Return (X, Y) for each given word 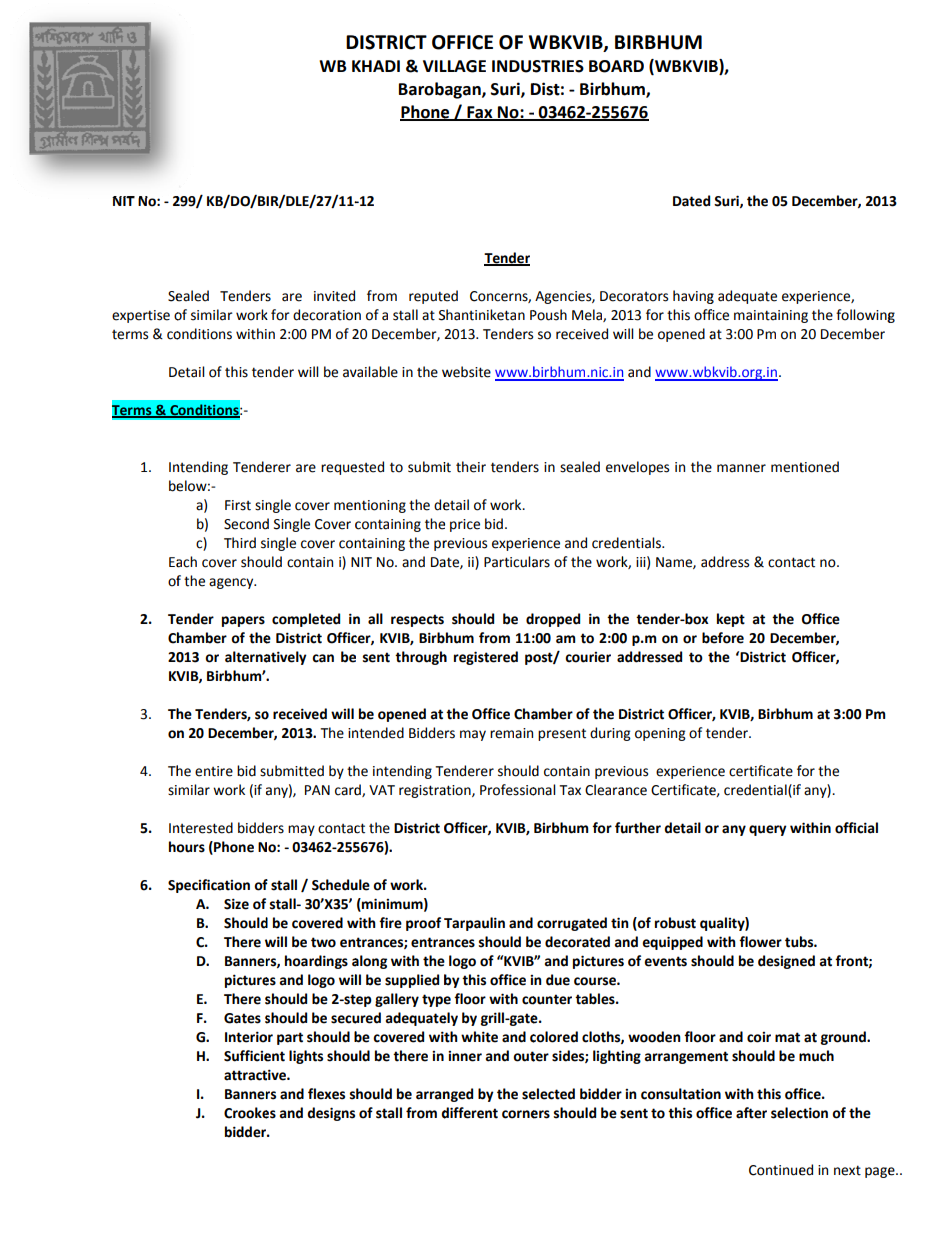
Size (236, 904)
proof (423, 924)
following (865, 316)
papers (243, 621)
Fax (480, 113)
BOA (605, 66)
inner (465, 1056)
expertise (141, 316)
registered (486, 658)
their (471, 467)
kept (731, 620)
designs (331, 1114)
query (768, 830)
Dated (691, 201)
